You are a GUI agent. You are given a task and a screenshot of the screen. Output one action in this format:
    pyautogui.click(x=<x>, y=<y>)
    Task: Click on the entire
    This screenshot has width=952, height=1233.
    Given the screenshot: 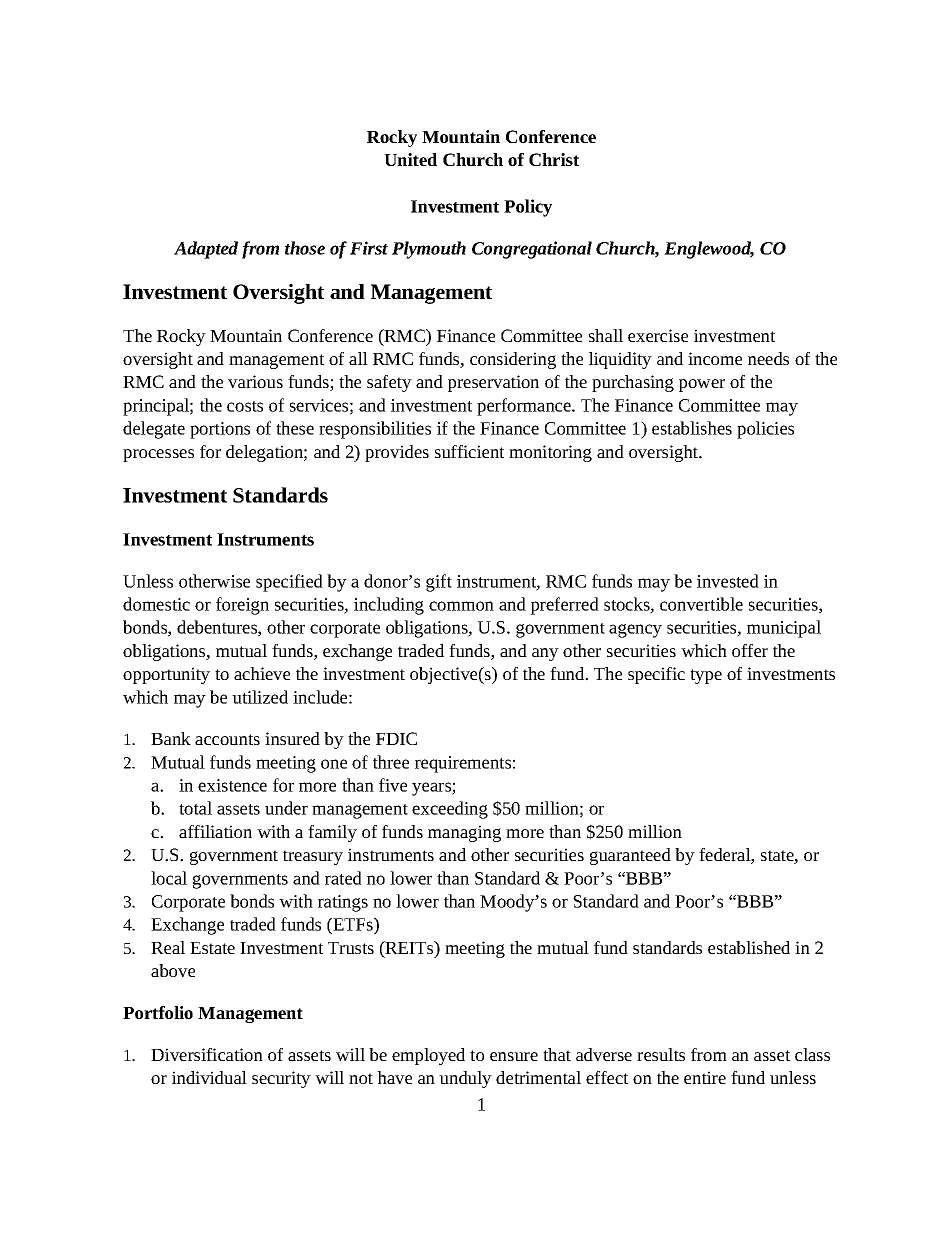 What is the action you would take?
    pyautogui.click(x=705, y=1077)
